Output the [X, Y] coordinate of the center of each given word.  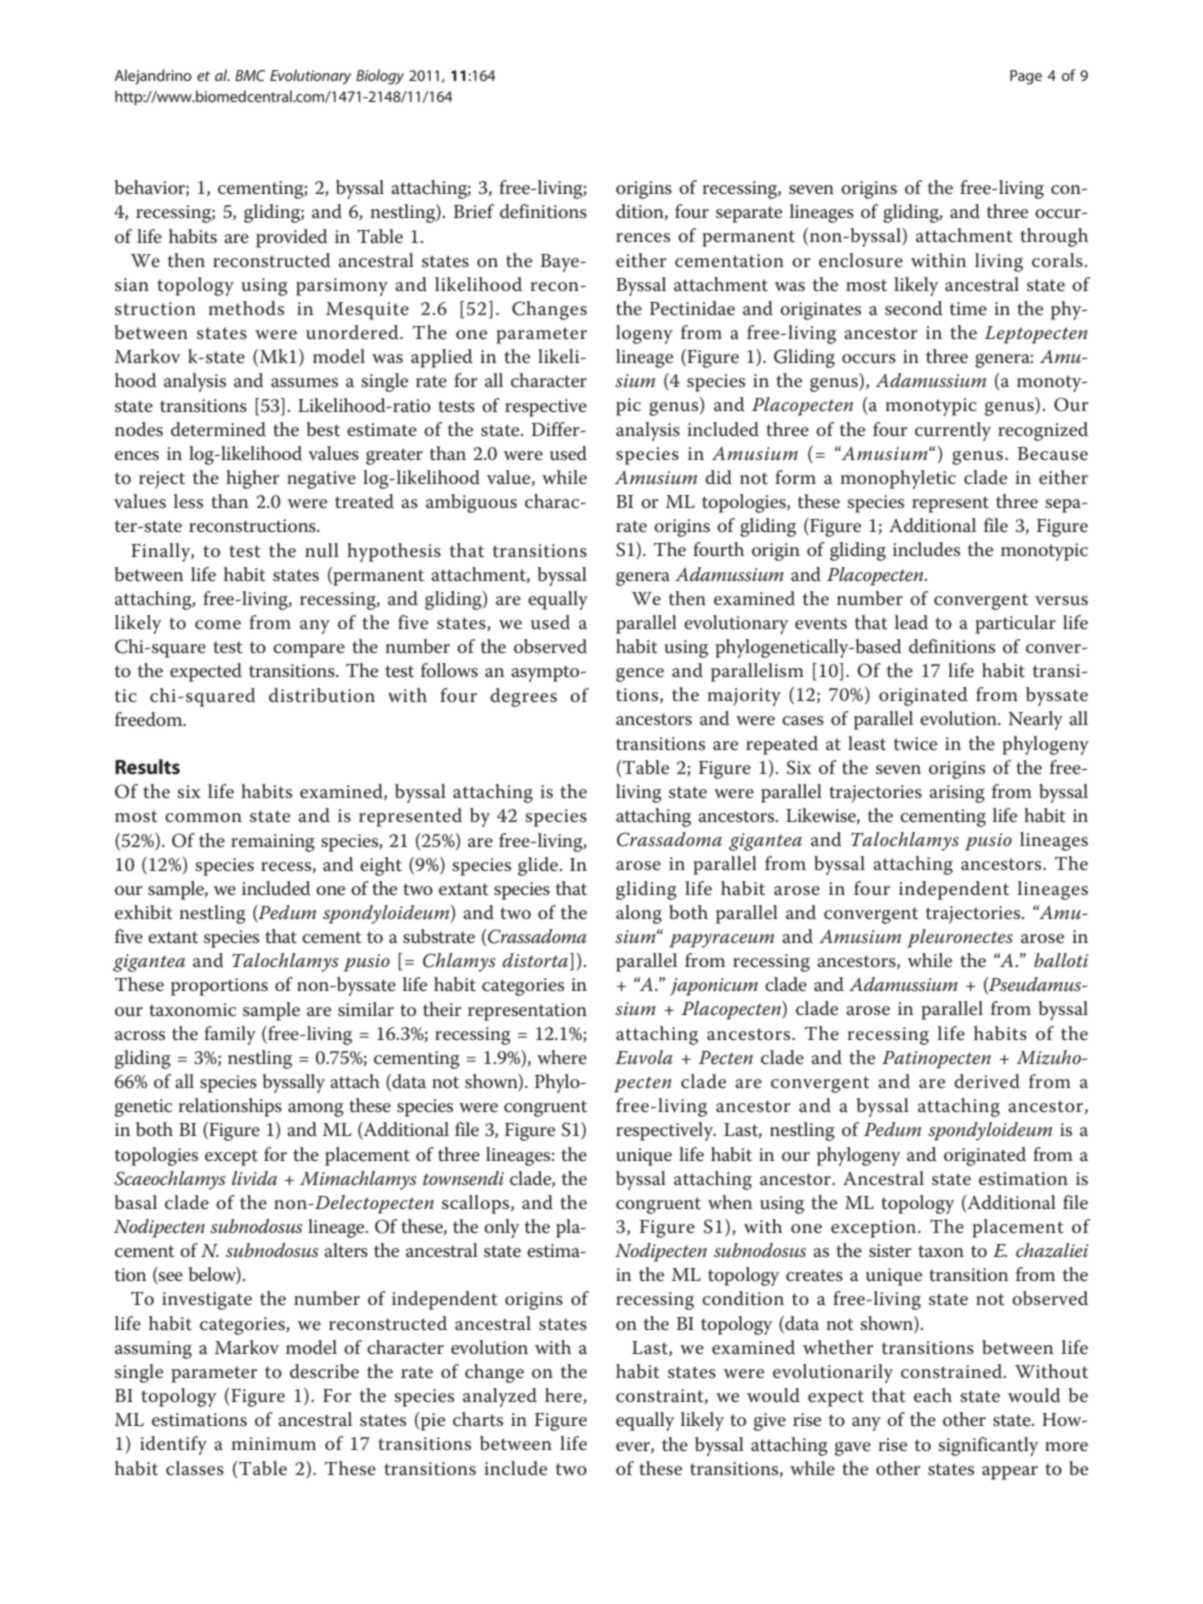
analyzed [500, 1397]
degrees [523, 697]
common [203, 818]
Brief [474, 211]
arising [957, 794]
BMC [250, 75]
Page [1026, 77]
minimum [274, 1443]
